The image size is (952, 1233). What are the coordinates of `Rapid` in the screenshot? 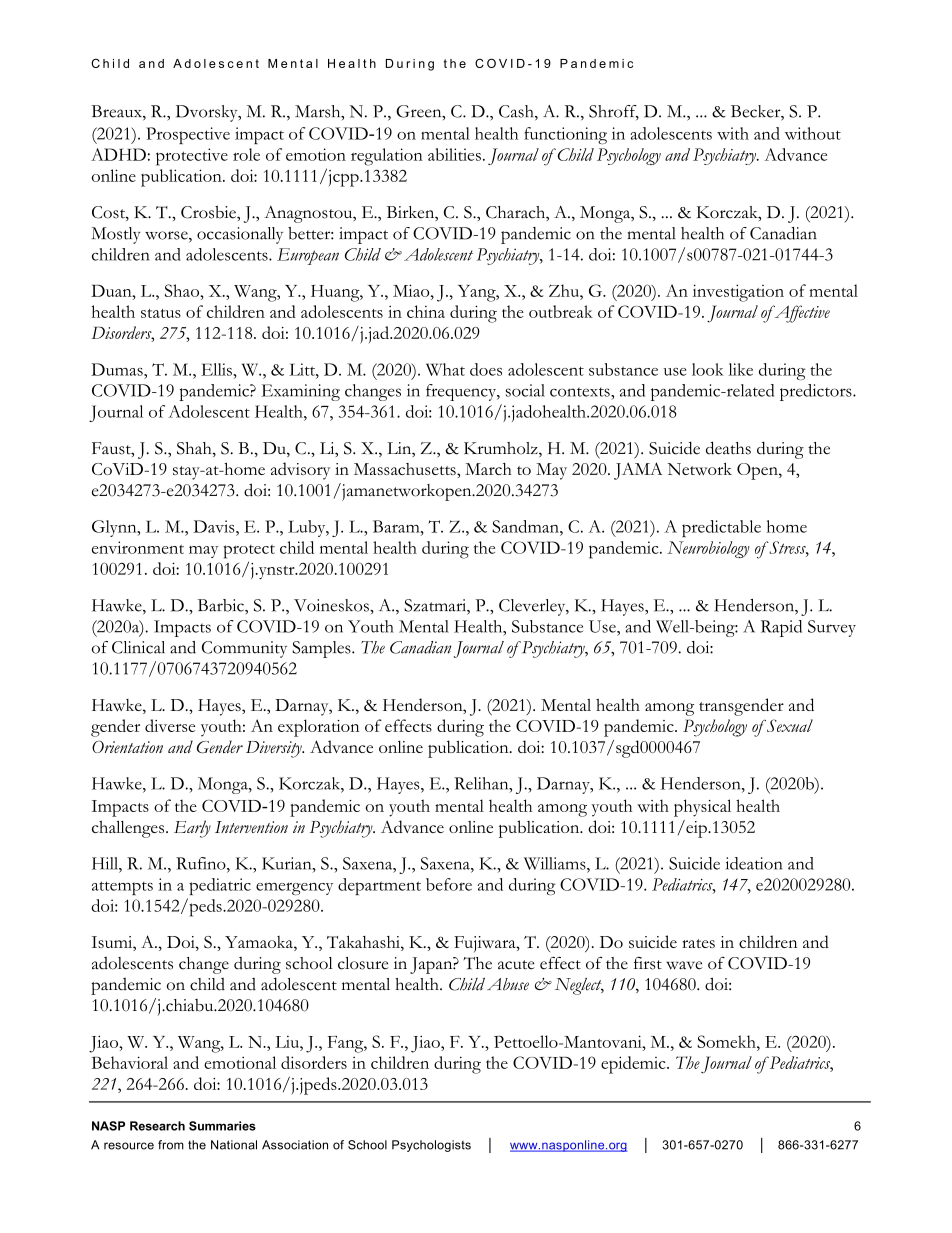 It's located at (781, 628).
